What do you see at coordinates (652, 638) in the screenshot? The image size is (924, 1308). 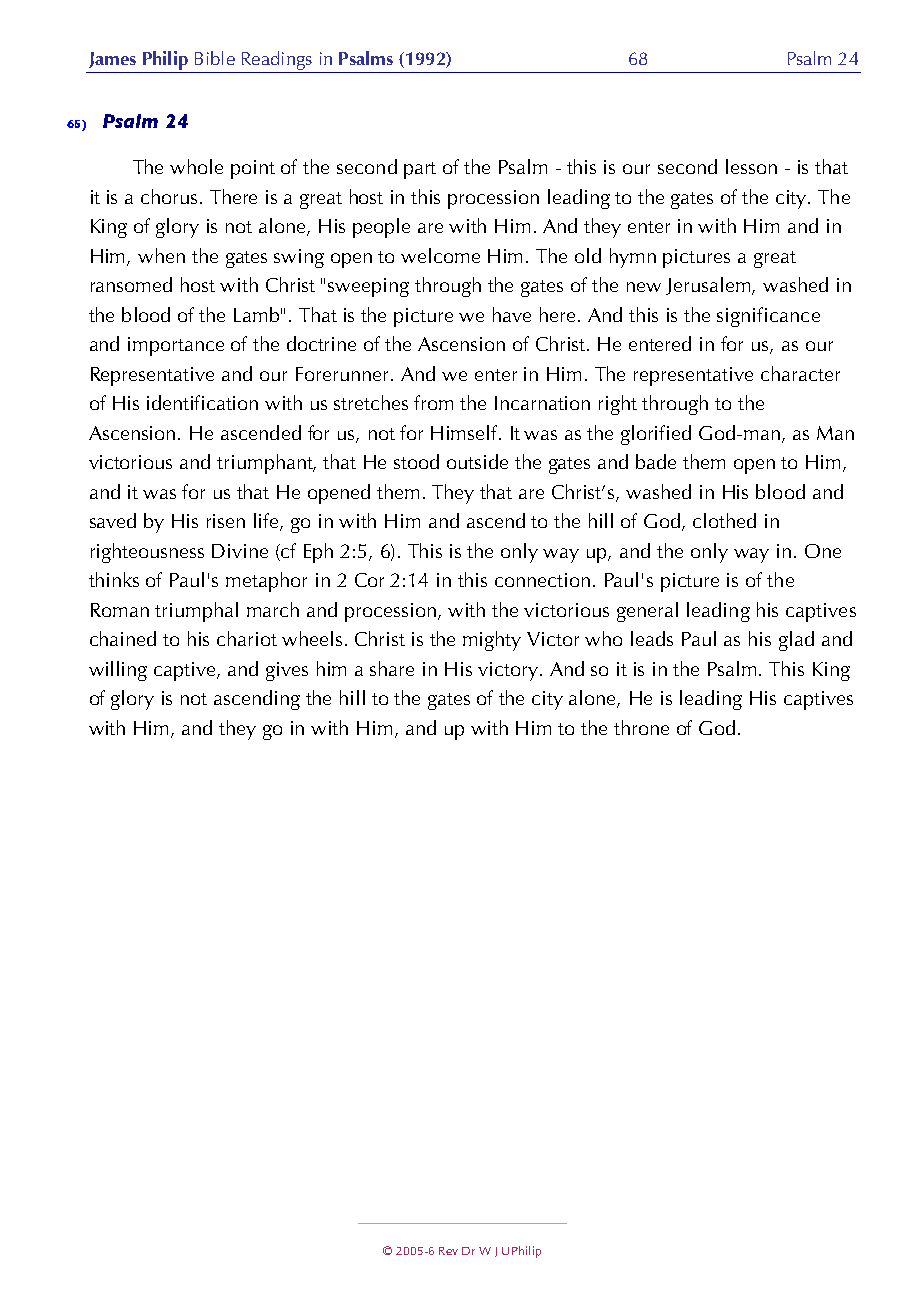 I see `leads` at bounding box center [652, 638].
